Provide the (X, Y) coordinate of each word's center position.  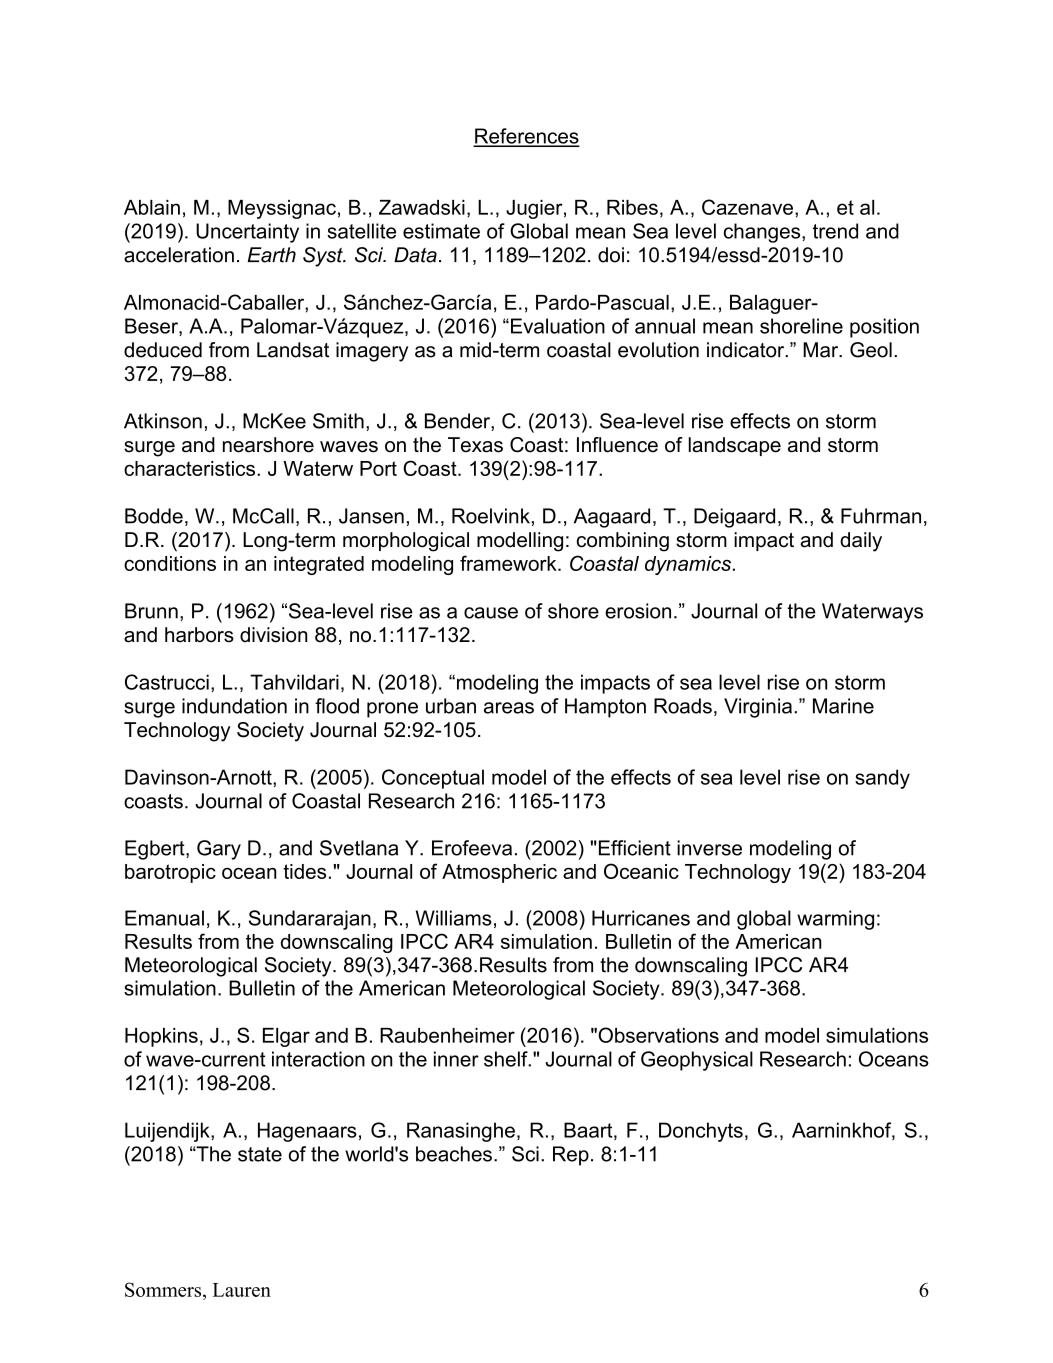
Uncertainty (247, 233)
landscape (735, 446)
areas (509, 708)
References (526, 137)
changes (763, 233)
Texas (475, 445)
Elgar (286, 1037)
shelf (507, 1059)
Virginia (758, 708)
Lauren (242, 1290)
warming (835, 920)
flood (337, 706)
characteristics (189, 468)
